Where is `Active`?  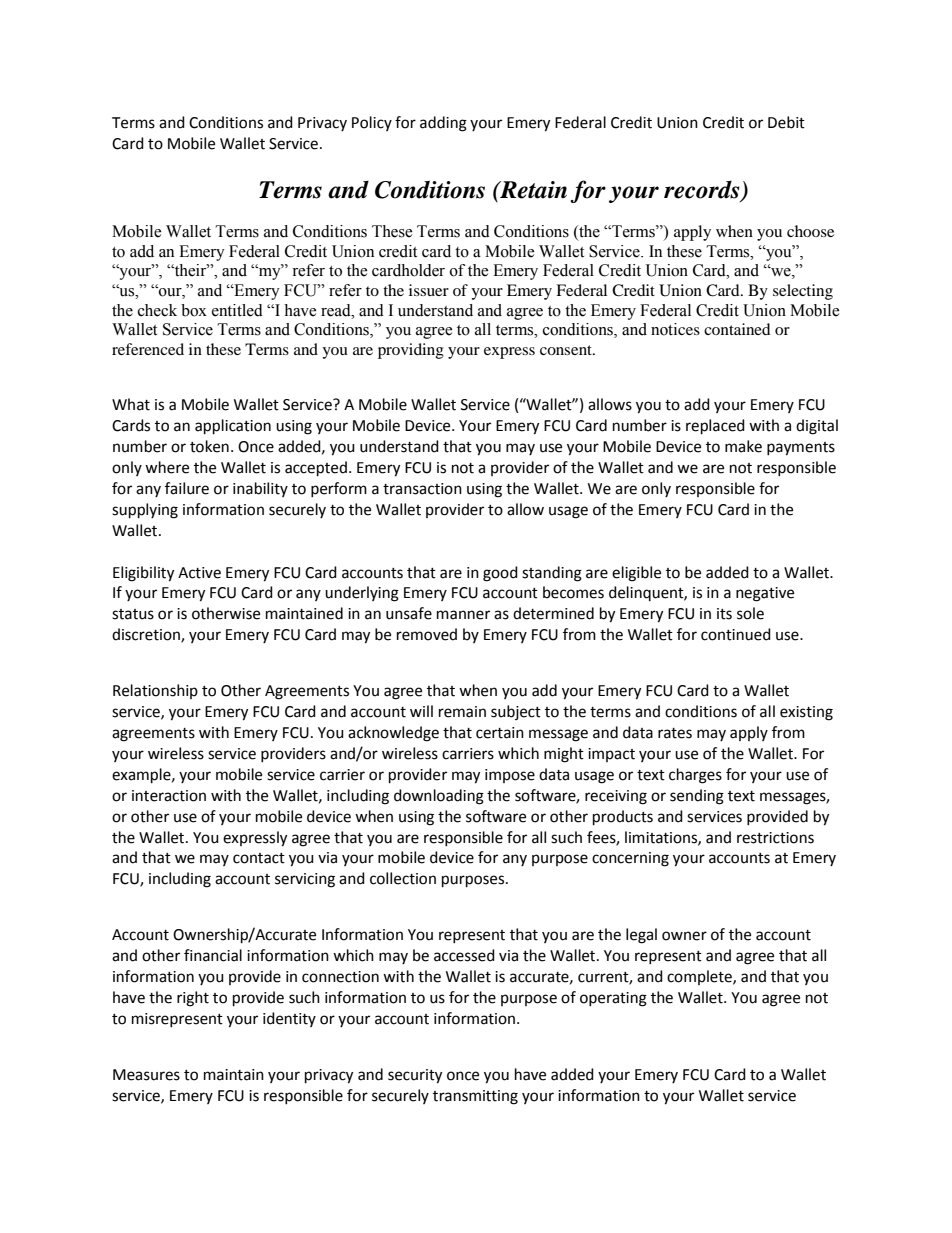
Active is located at coordinates (199, 573).
